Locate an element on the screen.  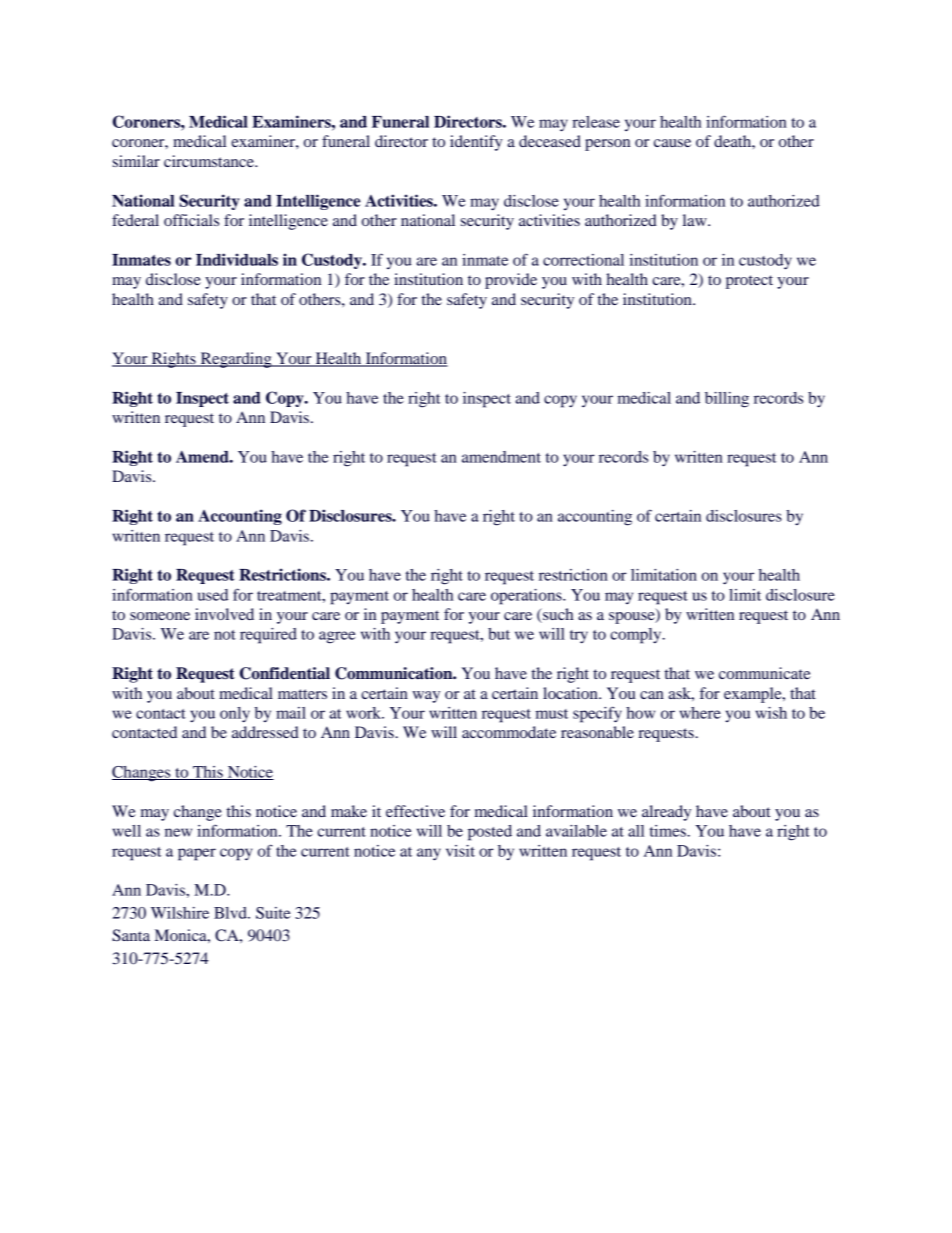
cause is located at coordinates (672, 143).
